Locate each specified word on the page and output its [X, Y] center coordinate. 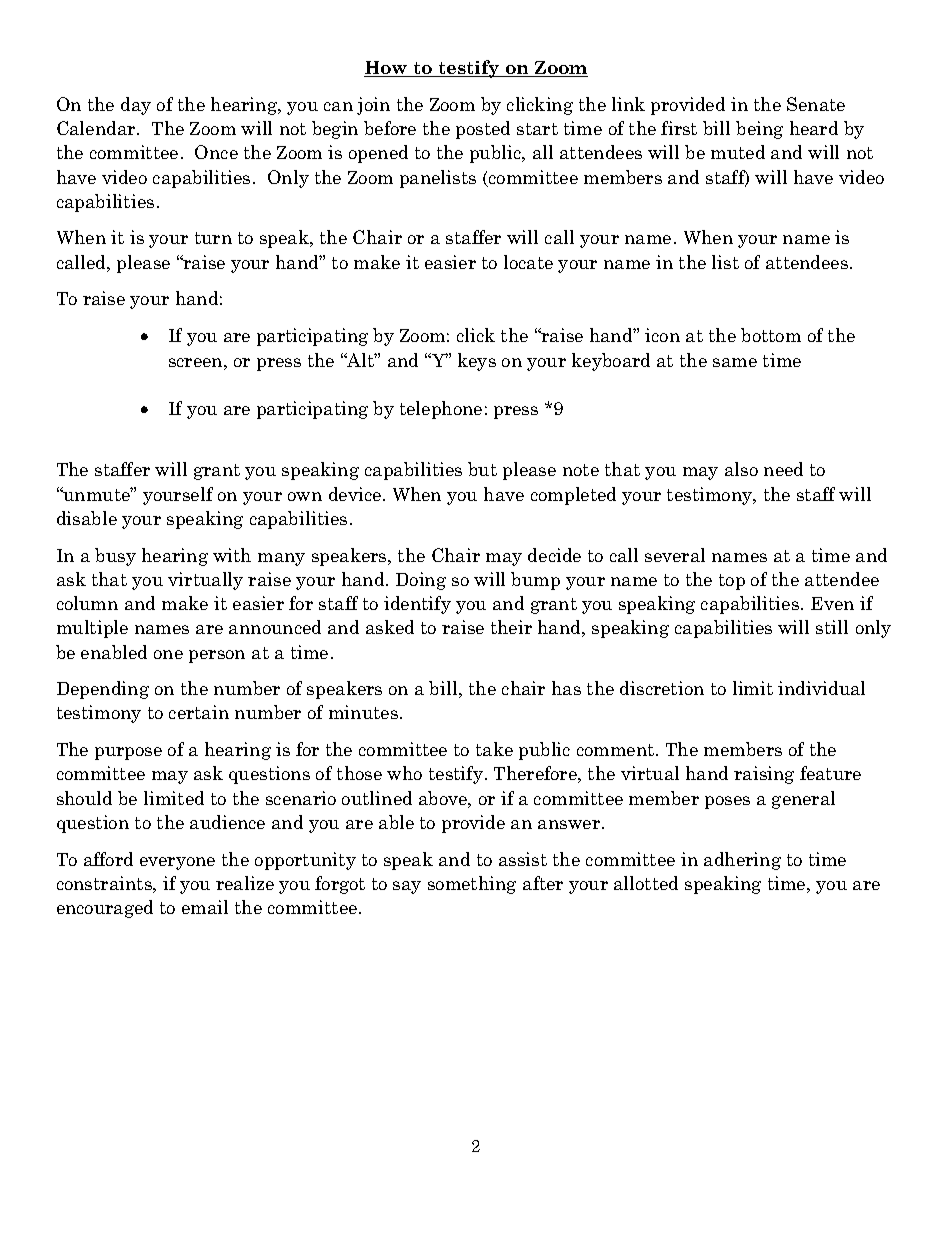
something [472, 885]
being [759, 130]
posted [483, 130]
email [205, 907]
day [136, 106]
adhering [742, 861]
